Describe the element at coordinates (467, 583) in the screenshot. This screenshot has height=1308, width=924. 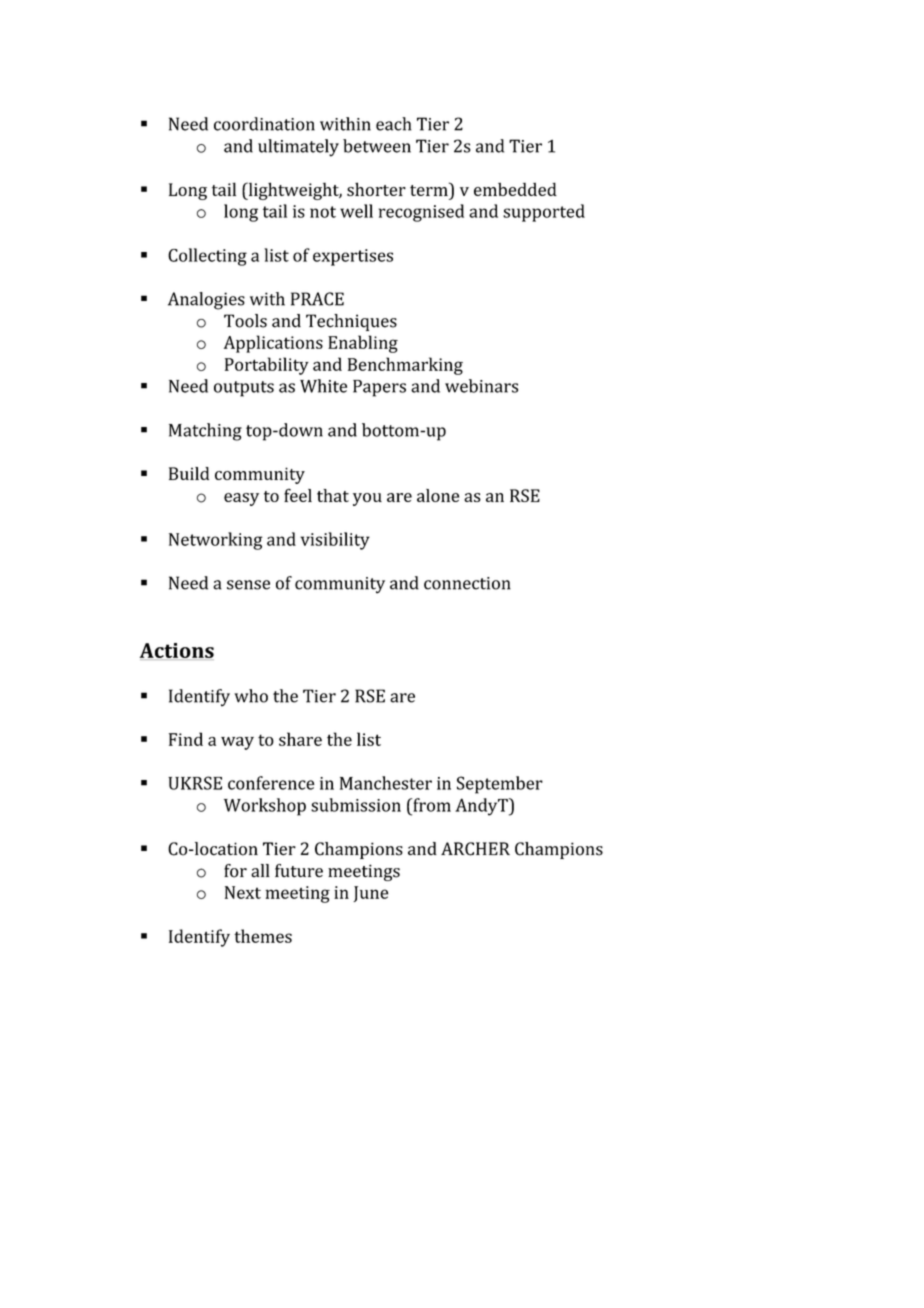
I see `connection` at that location.
